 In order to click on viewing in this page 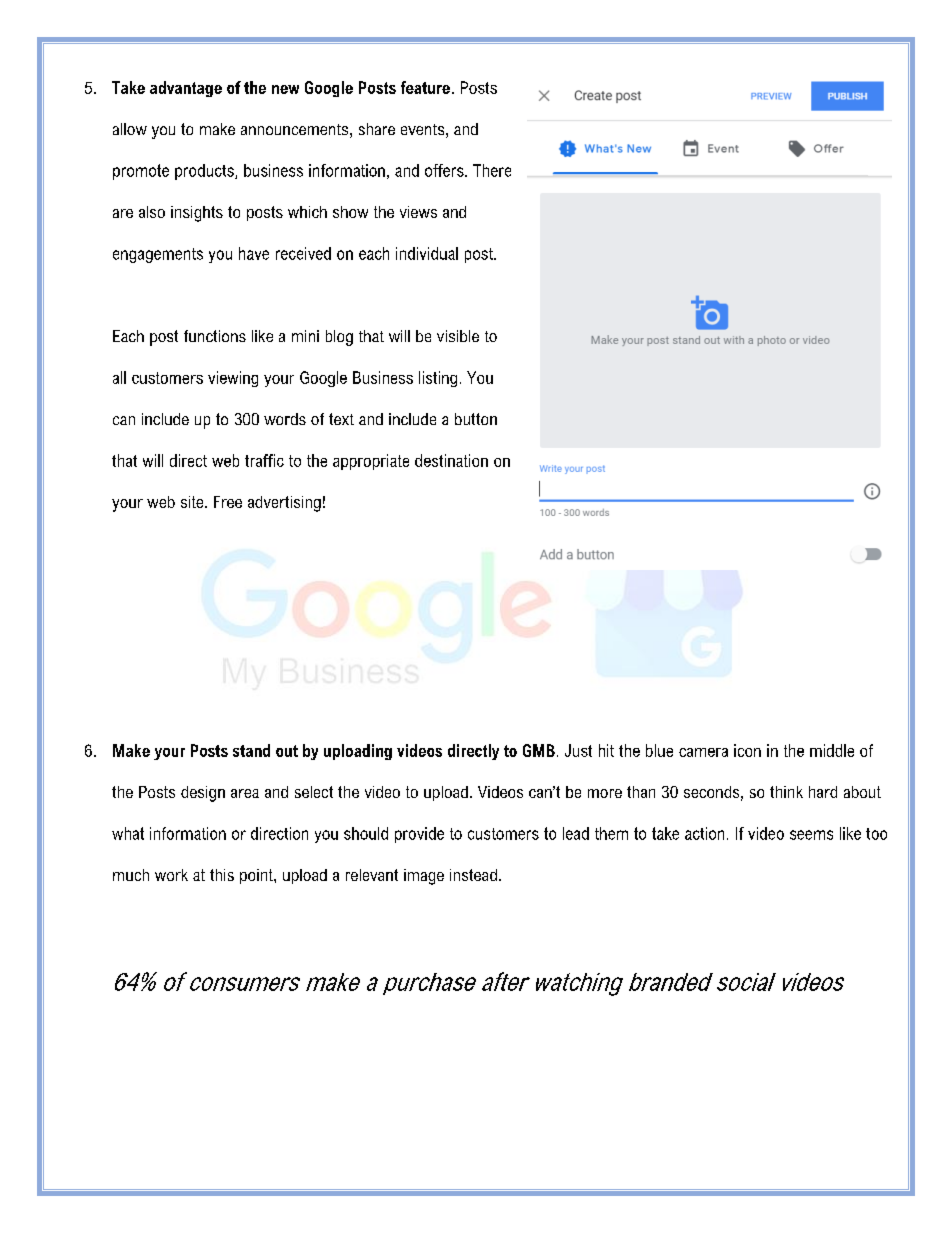, I will do `click(233, 379)`.
